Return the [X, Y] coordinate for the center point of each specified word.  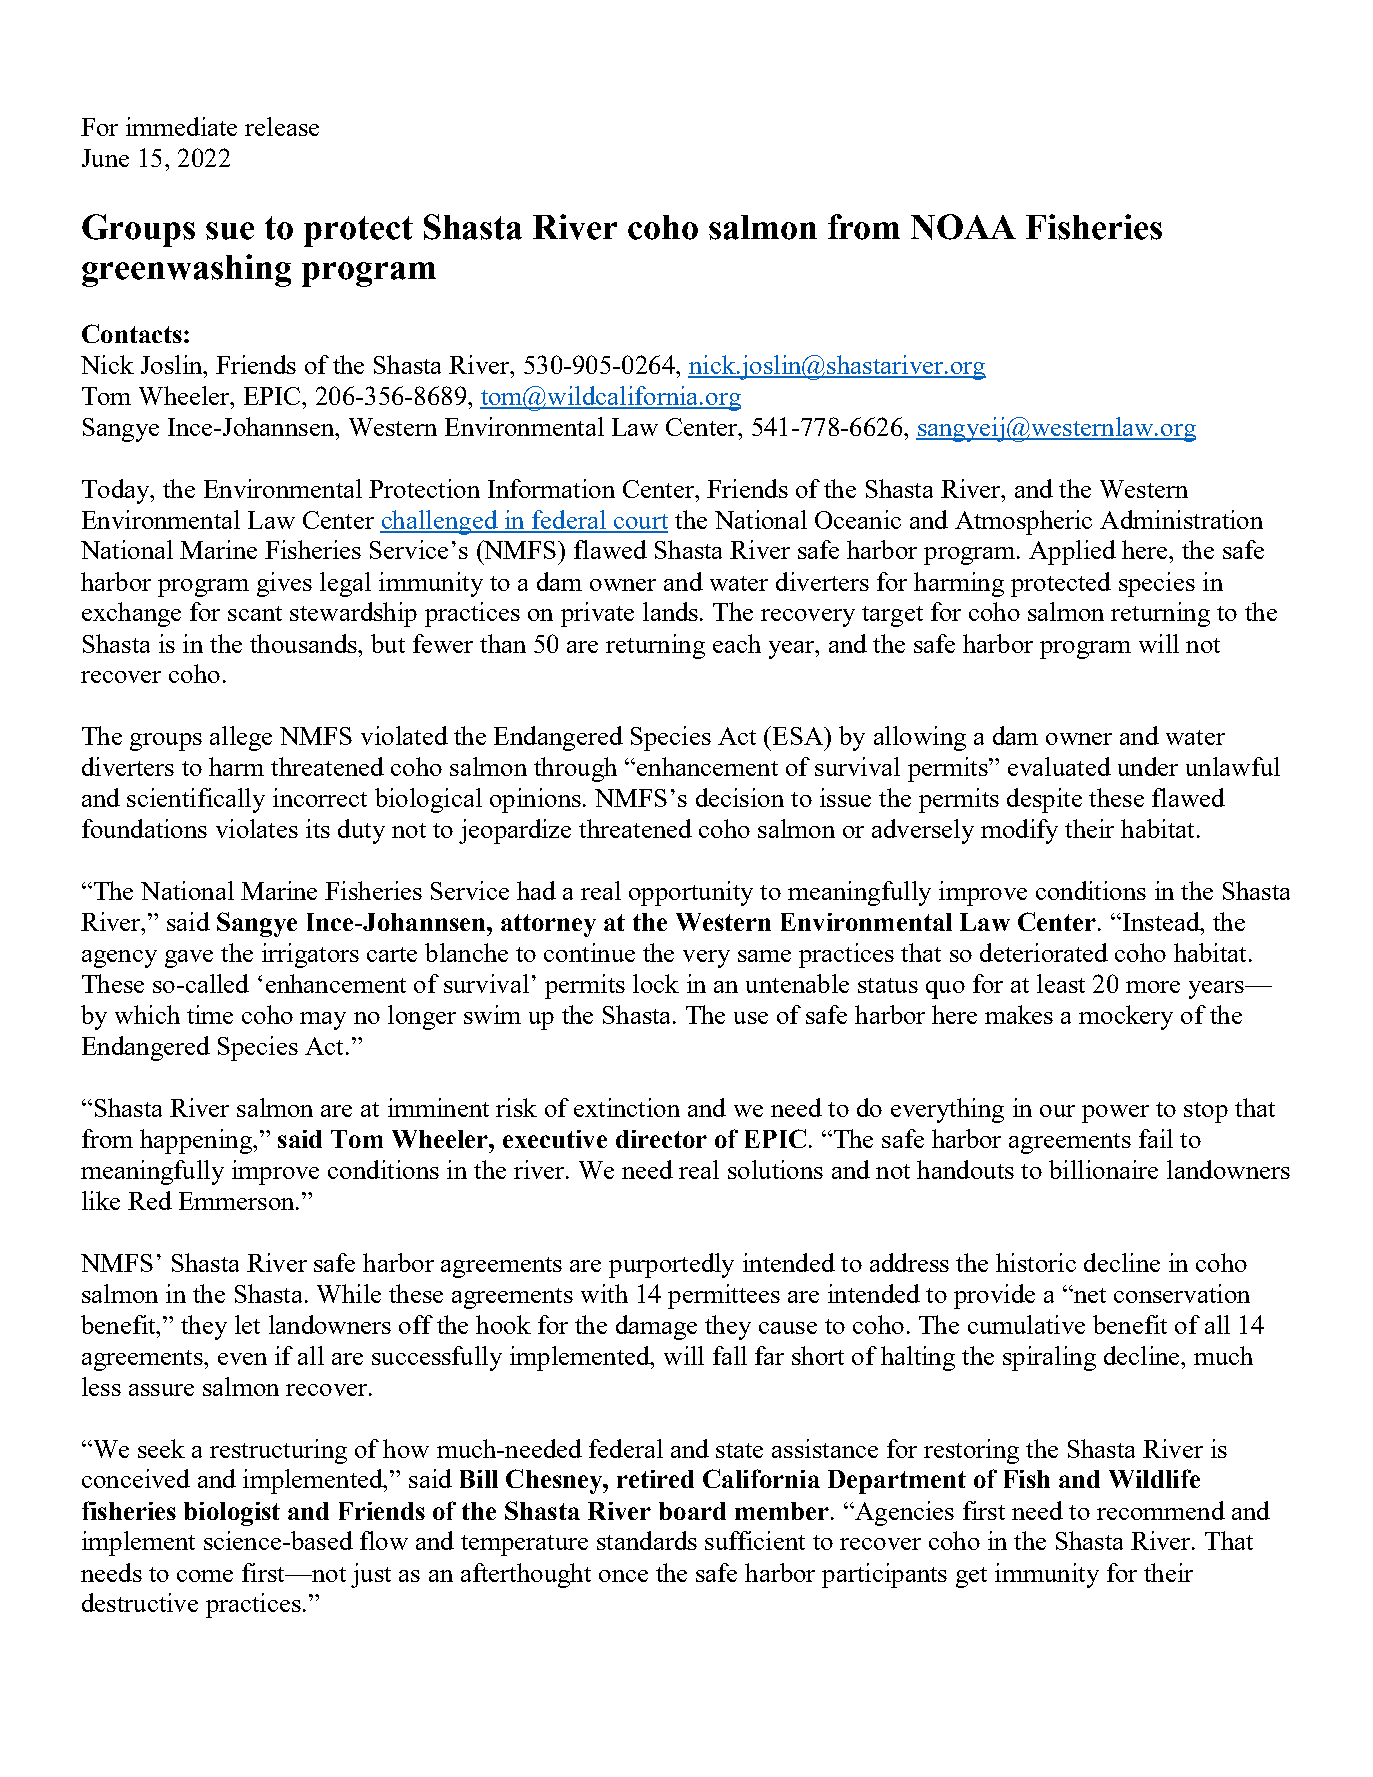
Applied [1072, 552]
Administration [1181, 519]
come [205, 1576]
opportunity [691, 893]
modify [1019, 831]
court [639, 523]
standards [647, 1540]
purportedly [671, 1265]
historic [1036, 1262]
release [282, 126]
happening [197, 1141]
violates [257, 828]
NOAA [963, 227]
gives [284, 584]
